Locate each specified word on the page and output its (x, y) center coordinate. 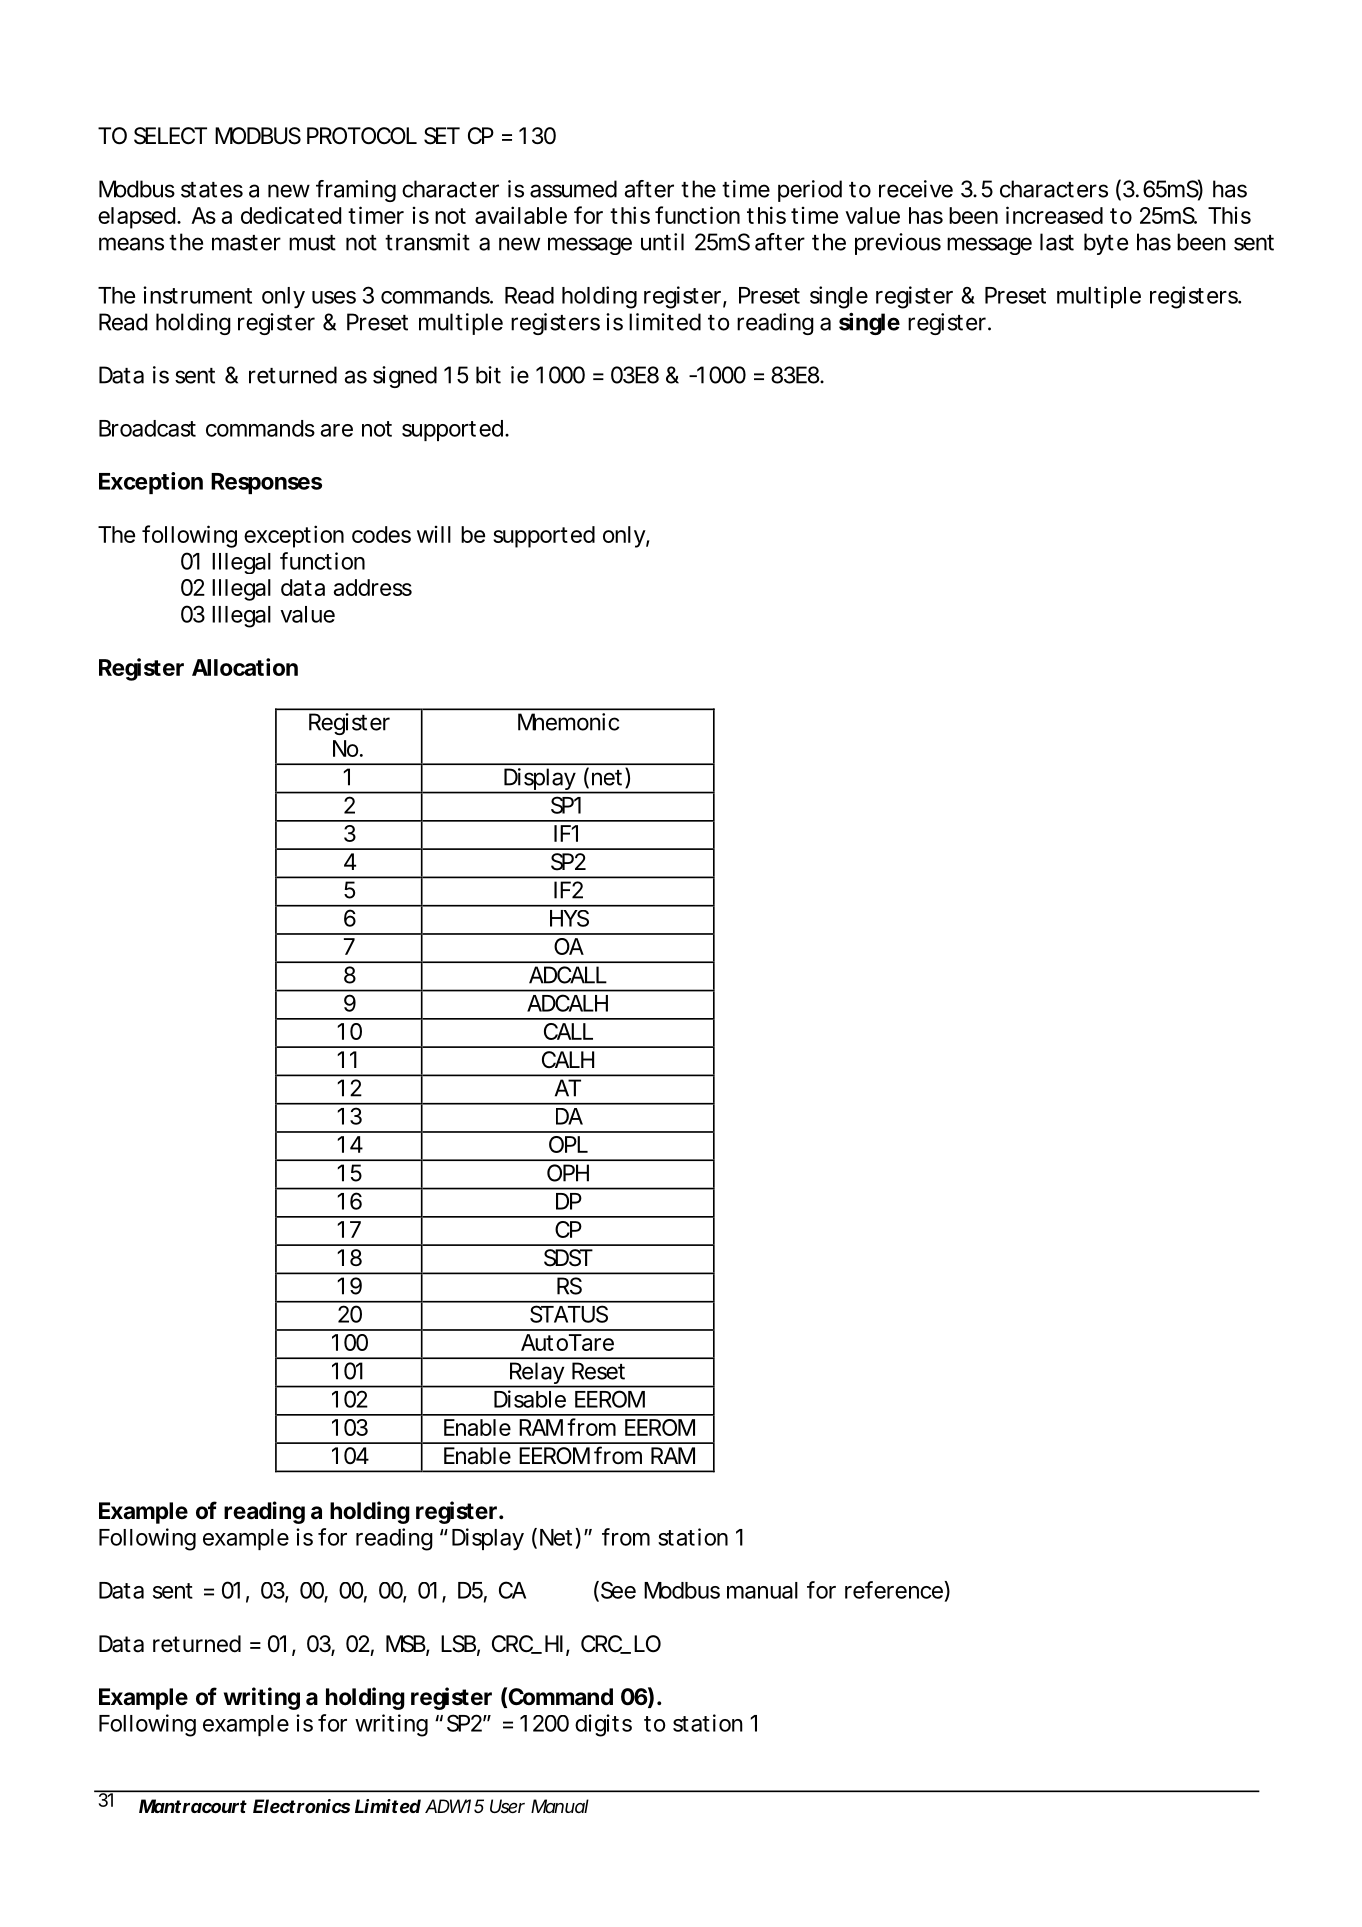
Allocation (245, 667)
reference (894, 1590)
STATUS (569, 1314)
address (373, 587)
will (434, 534)
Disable (530, 1399)
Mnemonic (568, 722)
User (507, 1806)
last (1057, 242)
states (212, 190)
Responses (266, 483)
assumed (573, 189)
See (617, 1591)
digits (603, 1725)
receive (916, 189)
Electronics (301, 1806)
